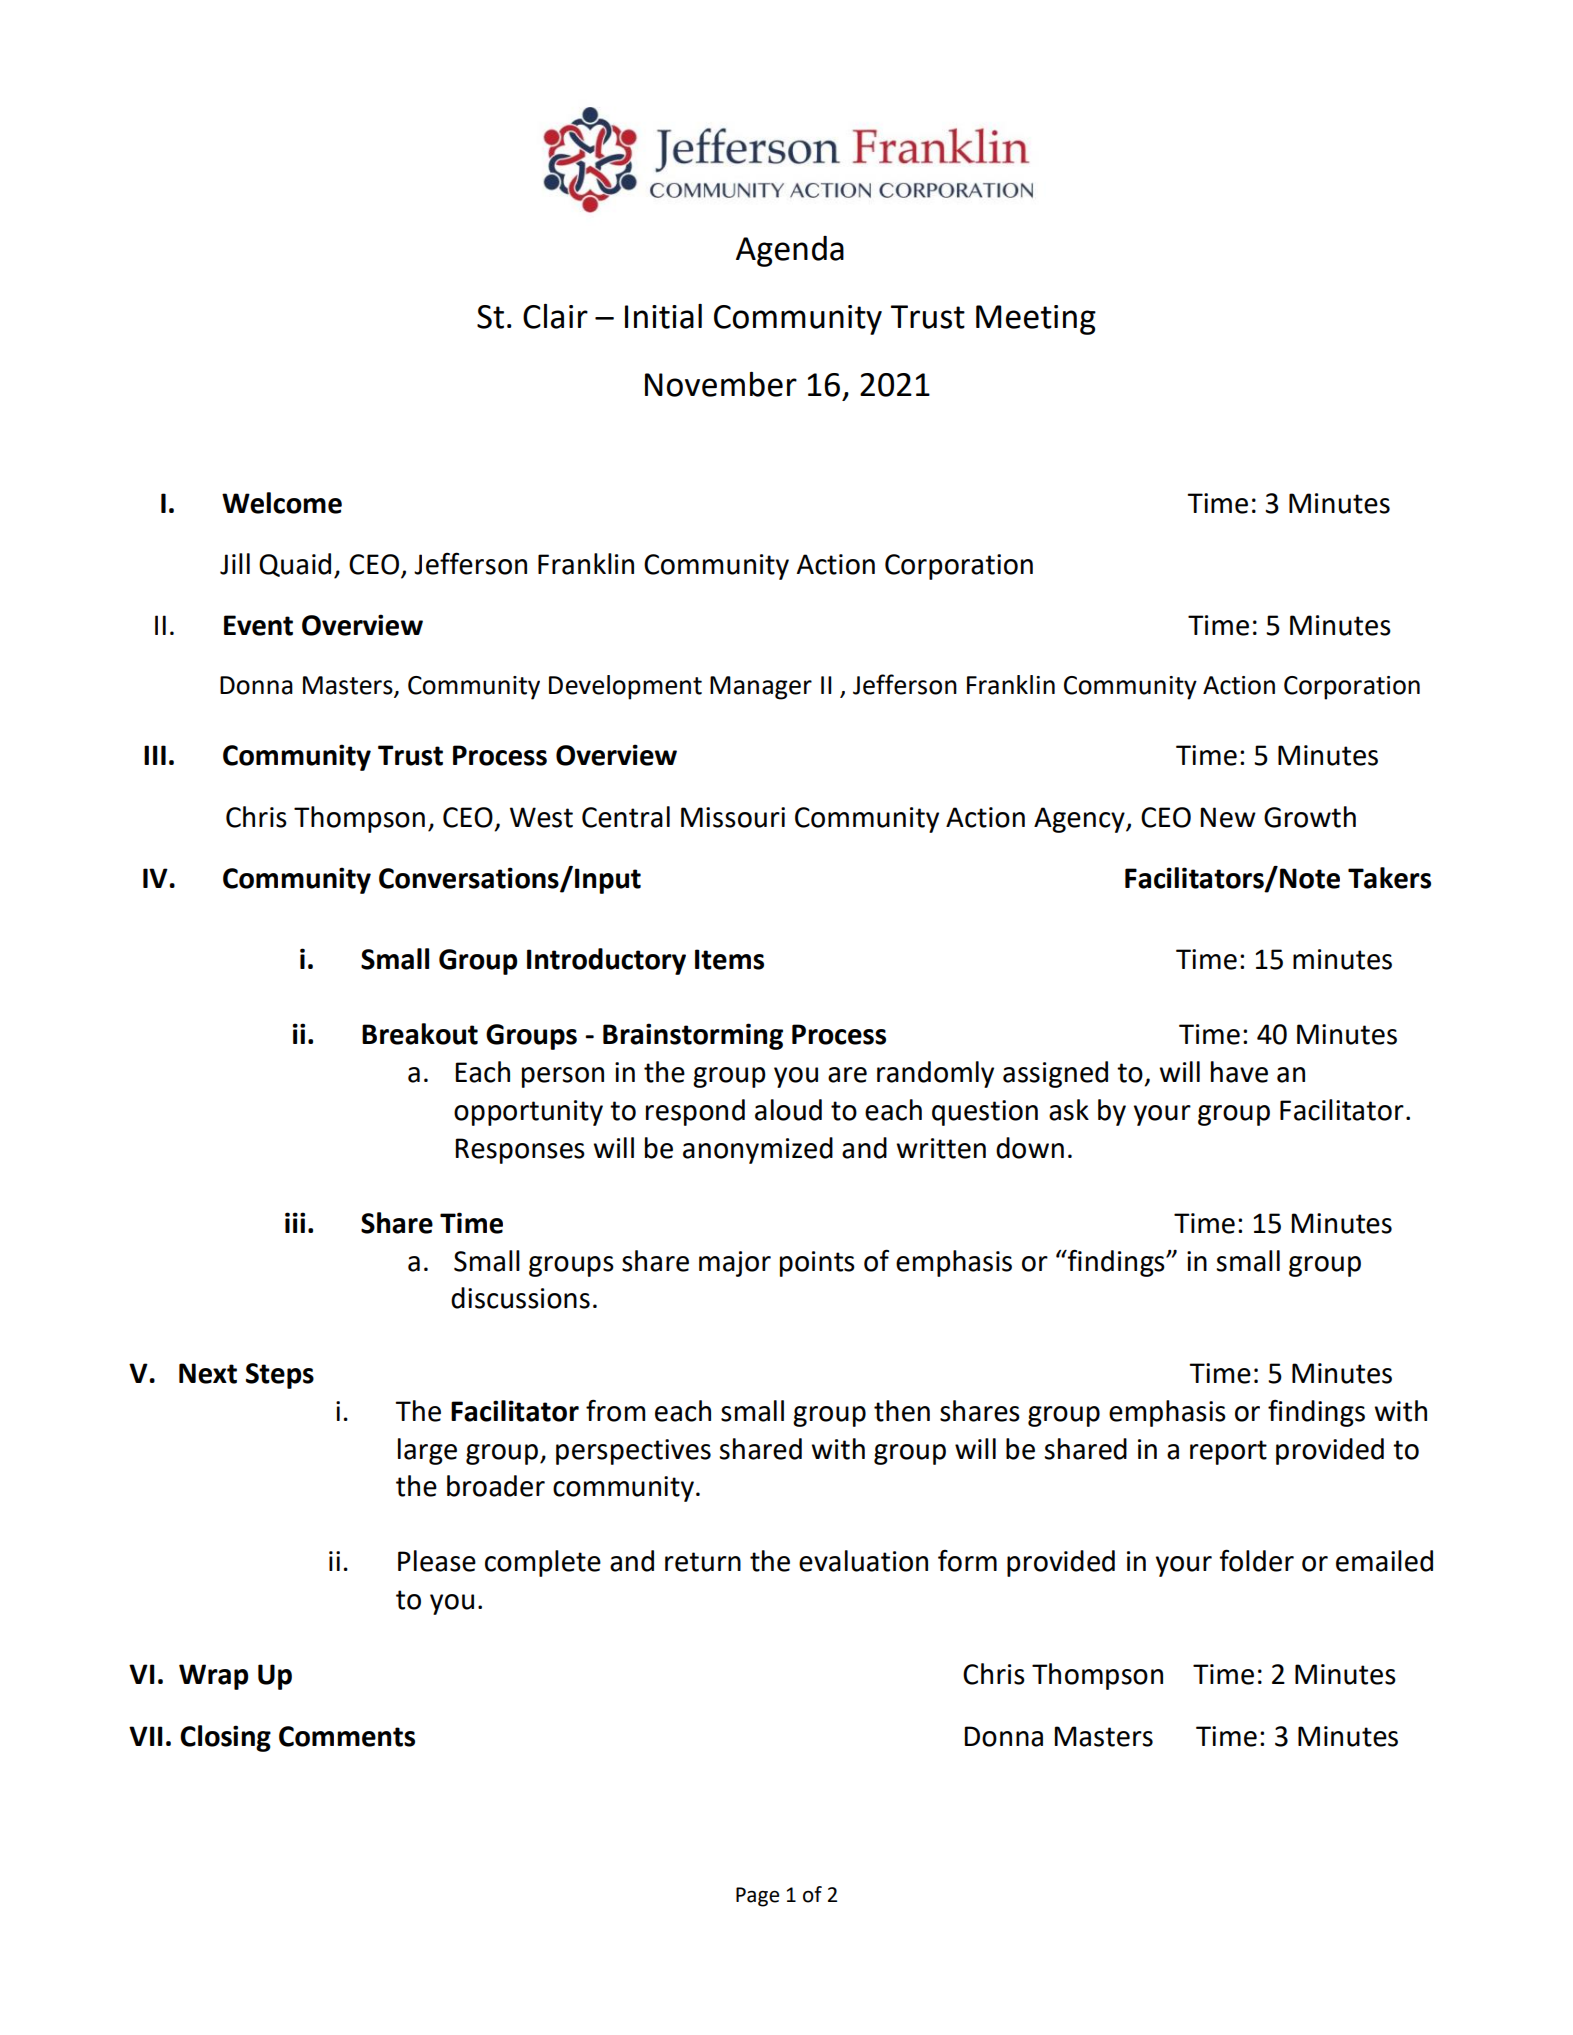 Image resolution: width=1573 pixels, height=2035 pixels. Describe the element at coordinates (761, 688) in the screenshot. I see `Manager` at that location.
